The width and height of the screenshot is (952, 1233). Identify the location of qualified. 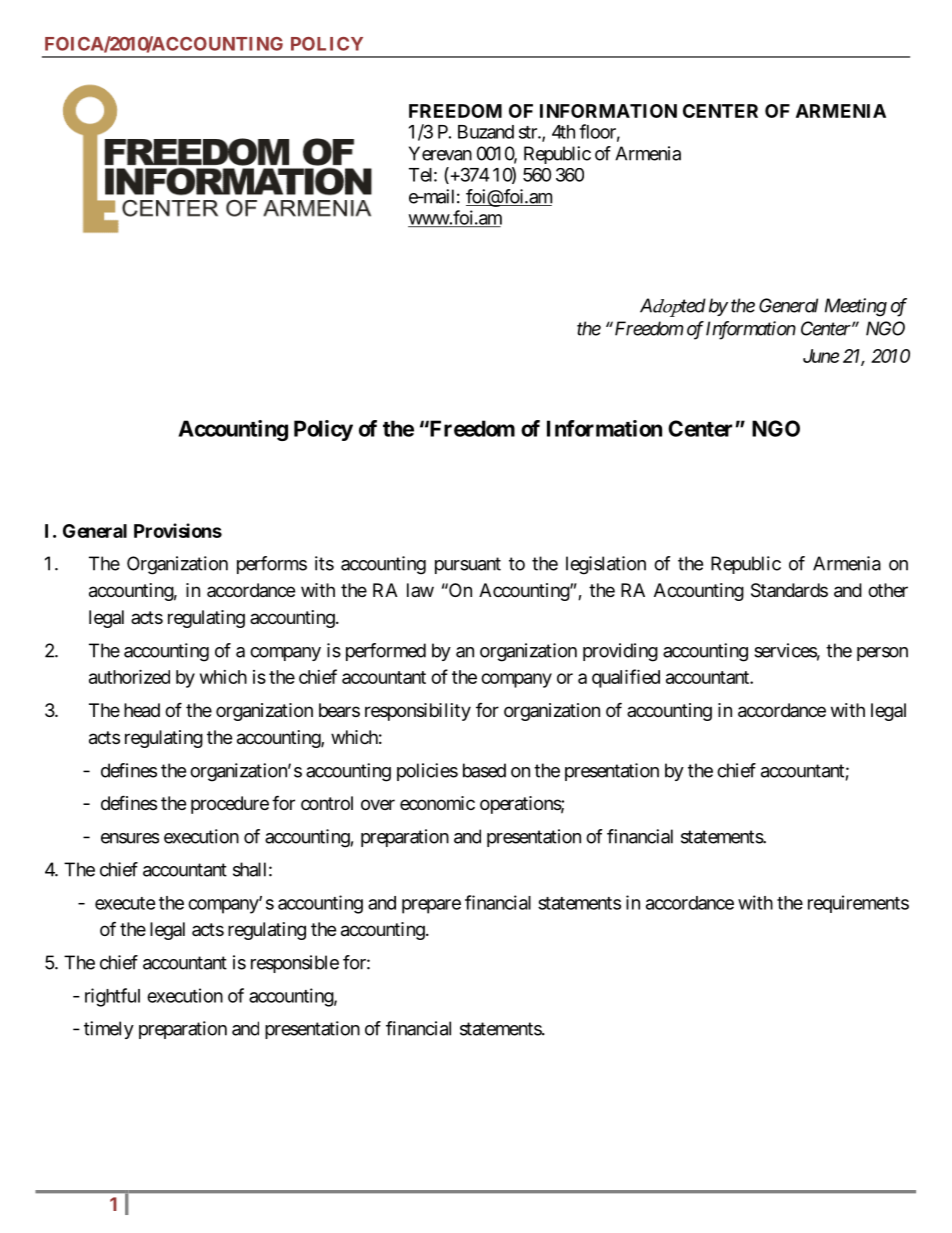
(626, 678).
